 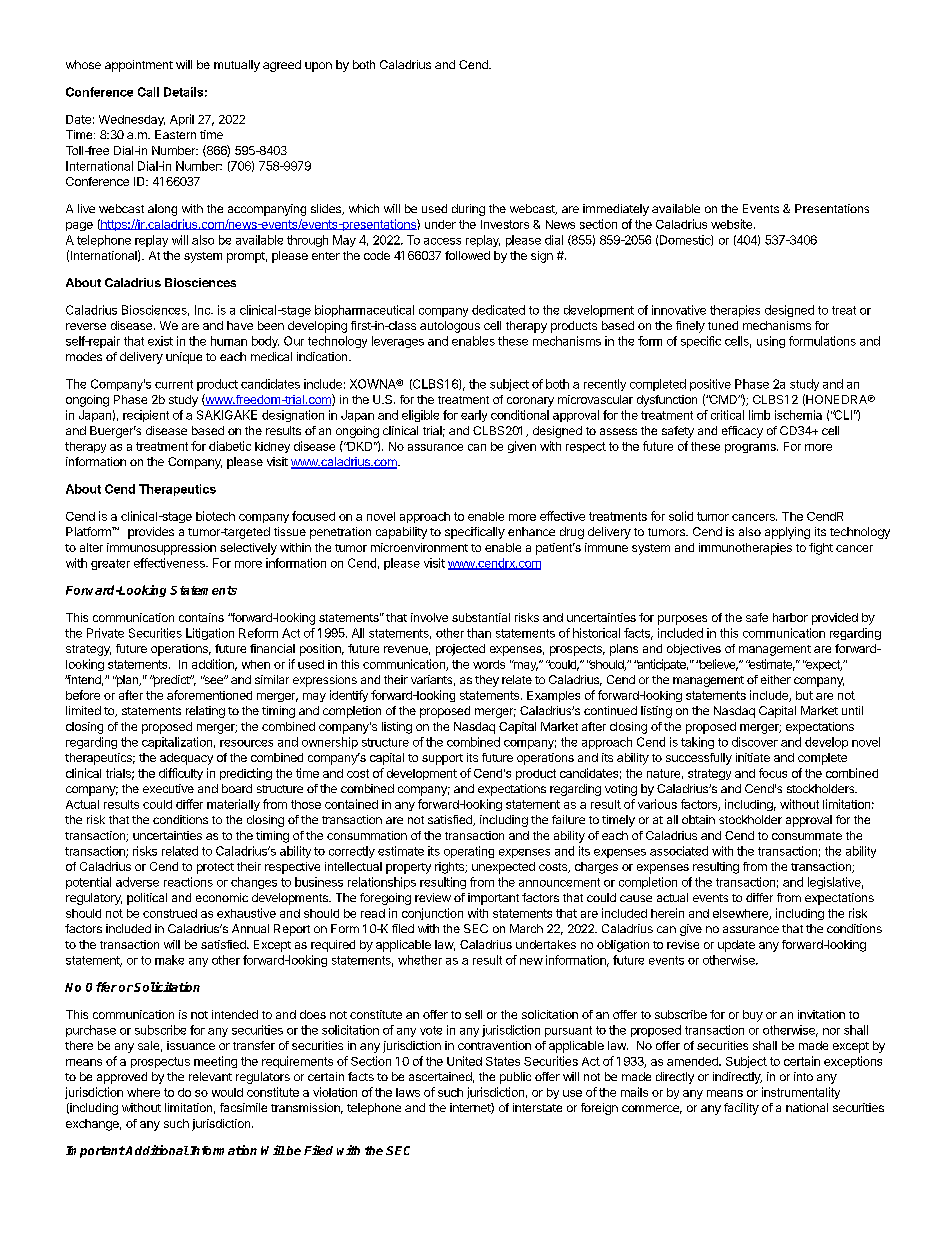 What do you see at coordinates (790, 617) in the screenshot?
I see `harbor` at bounding box center [790, 617].
